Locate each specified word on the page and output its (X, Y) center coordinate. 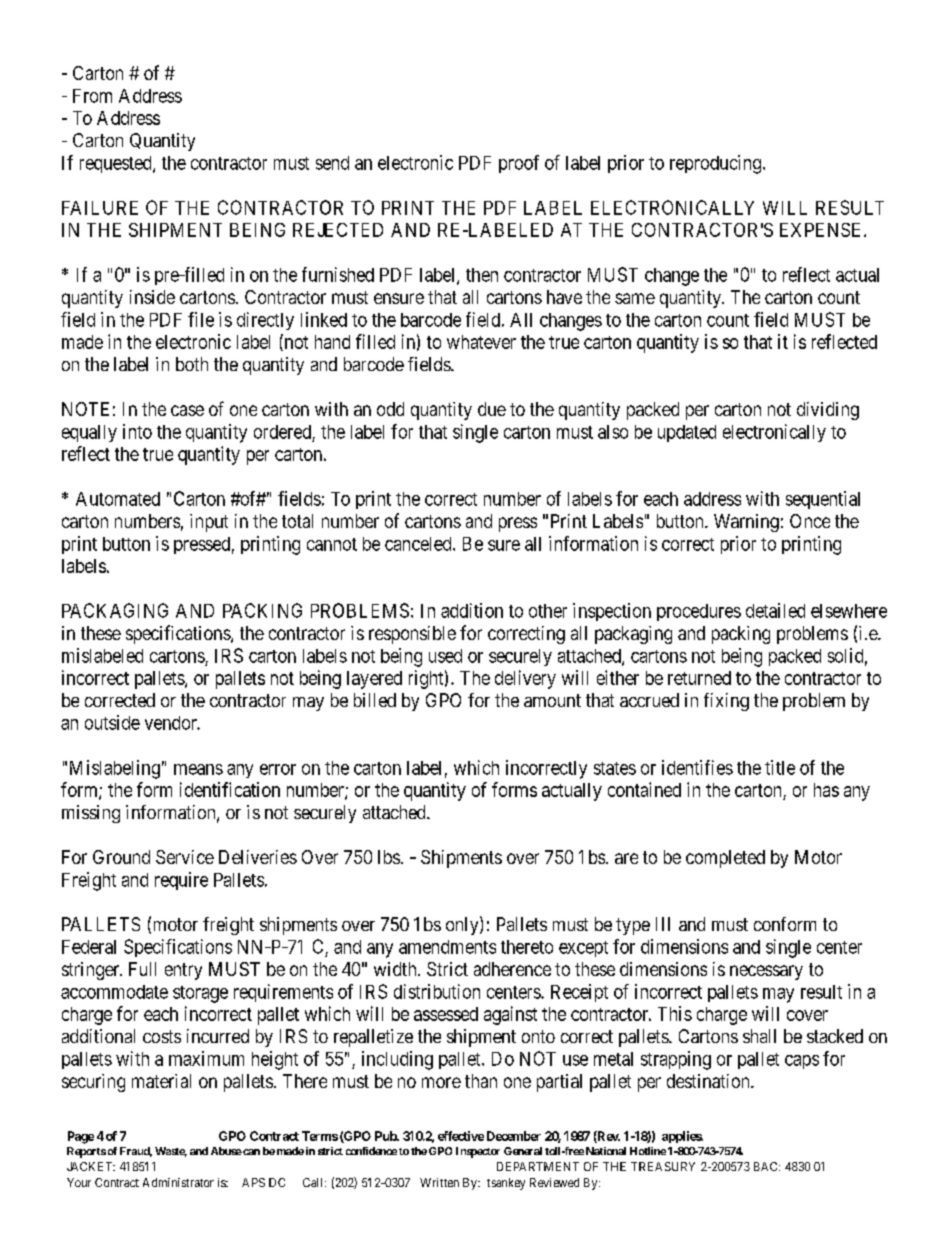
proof (519, 164)
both (192, 364)
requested (117, 164)
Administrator (178, 1182)
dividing (828, 411)
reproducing (717, 164)
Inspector (478, 1152)
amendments (447, 947)
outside (112, 722)
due (492, 409)
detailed (775, 610)
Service (185, 857)
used (445, 656)
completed (725, 859)
